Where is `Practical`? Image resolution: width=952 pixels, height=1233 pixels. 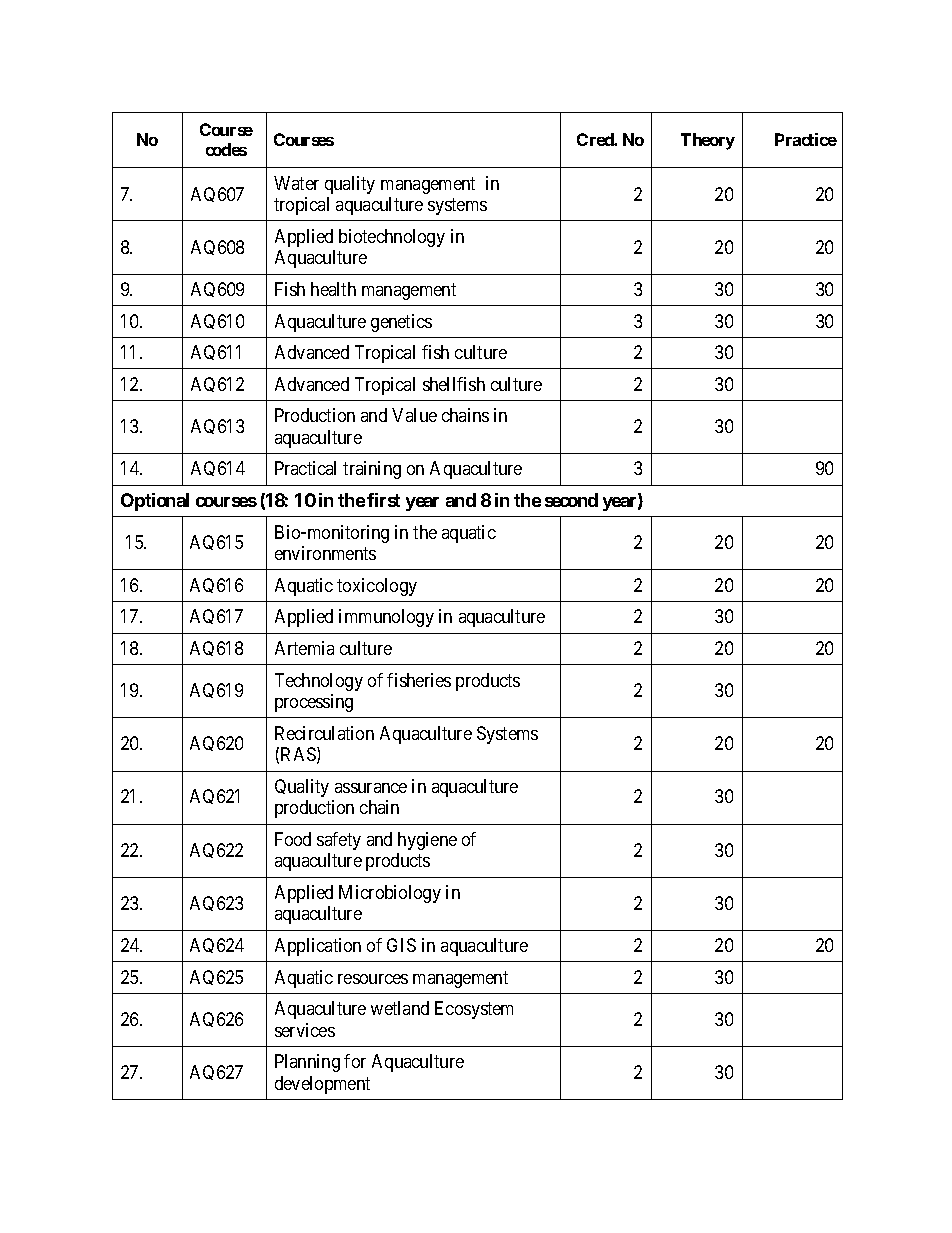
Practical is located at coordinates (305, 468).
